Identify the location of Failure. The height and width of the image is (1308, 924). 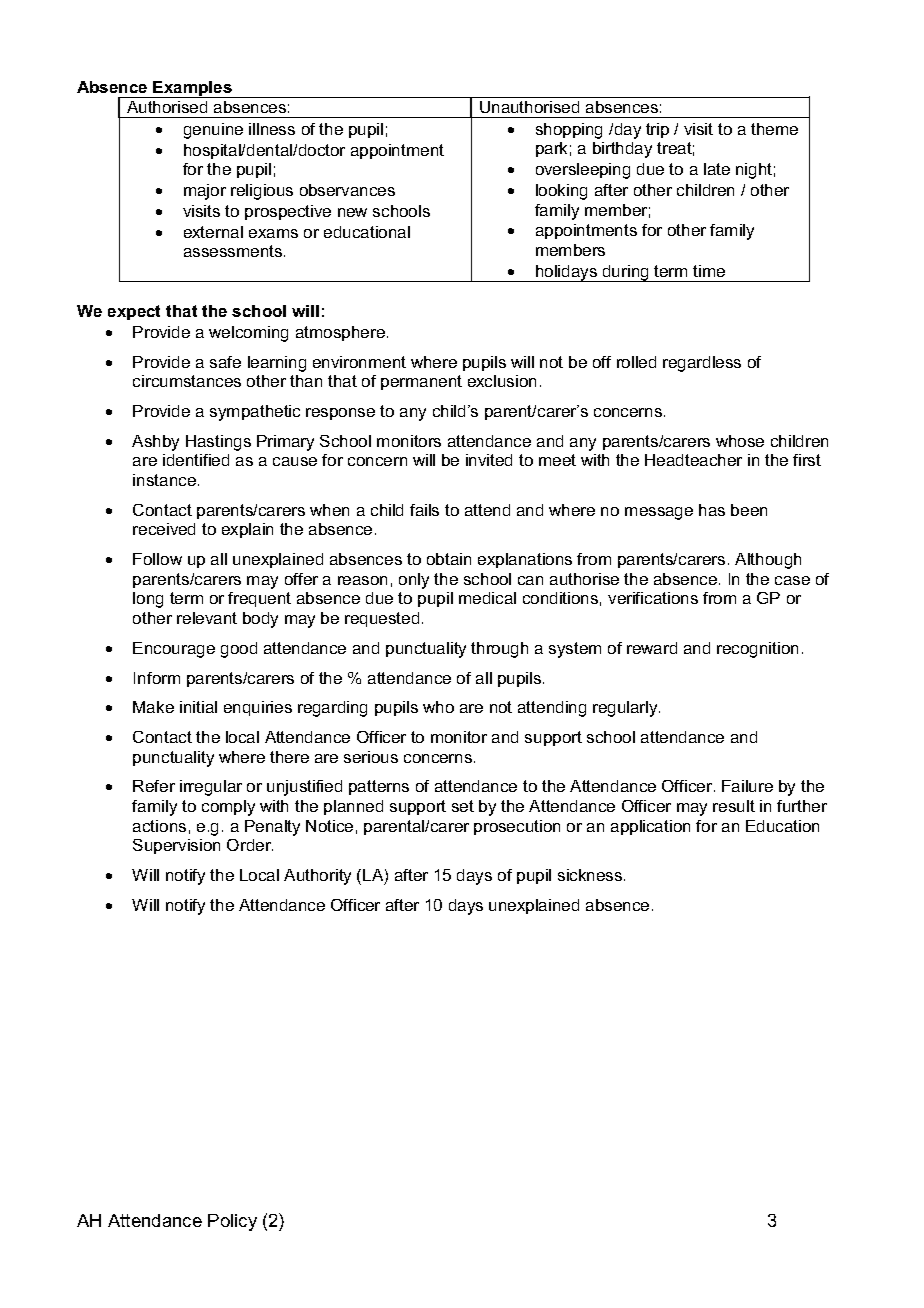
(747, 786).
